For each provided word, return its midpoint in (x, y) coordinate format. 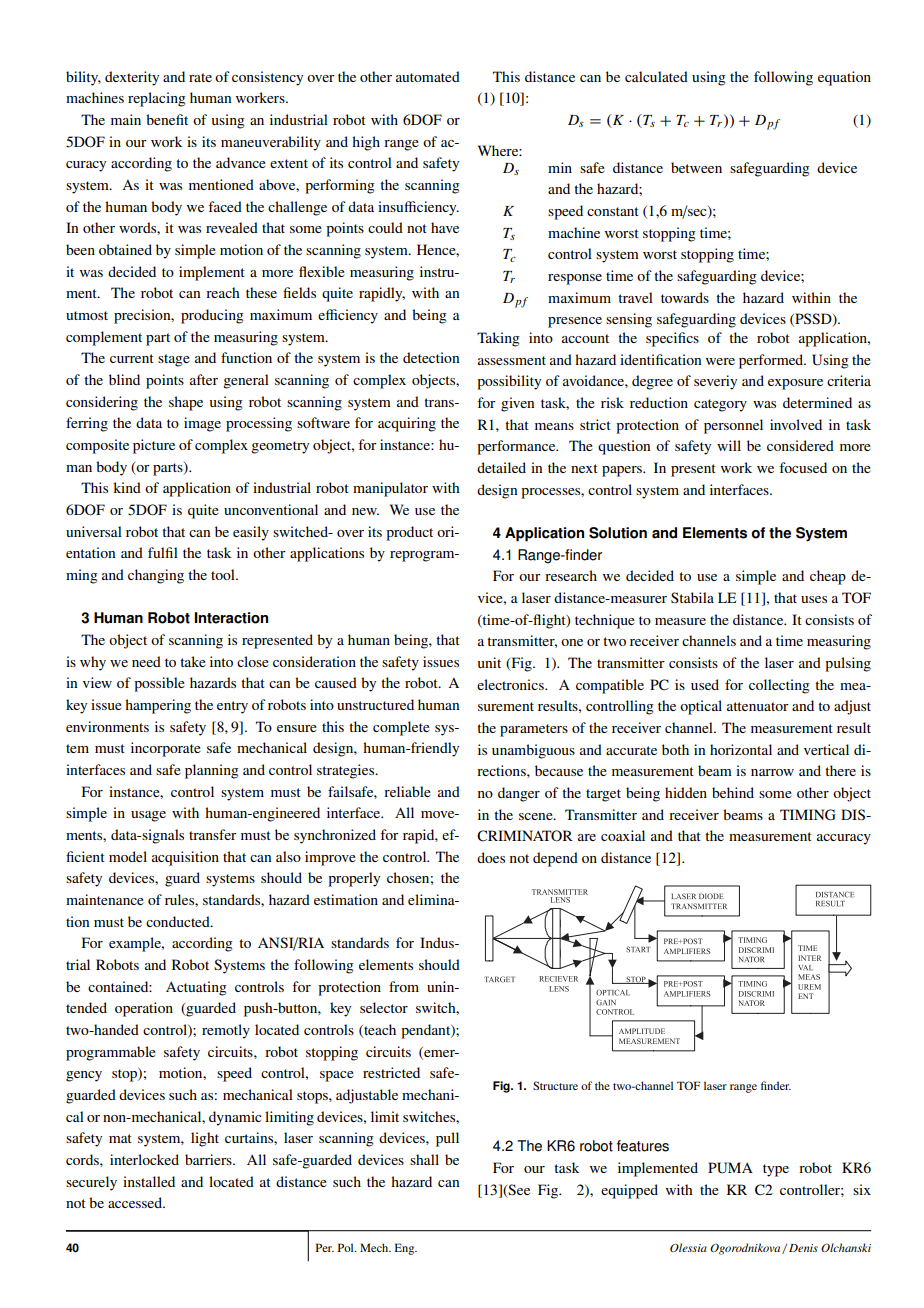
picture (154, 446)
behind (733, 792)
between (696, 167)
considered (800, 445)
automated (428, 76)
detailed (501, 467)
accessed (136, 1202)
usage (148, 816)
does (491, 857)
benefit (167, 119)
